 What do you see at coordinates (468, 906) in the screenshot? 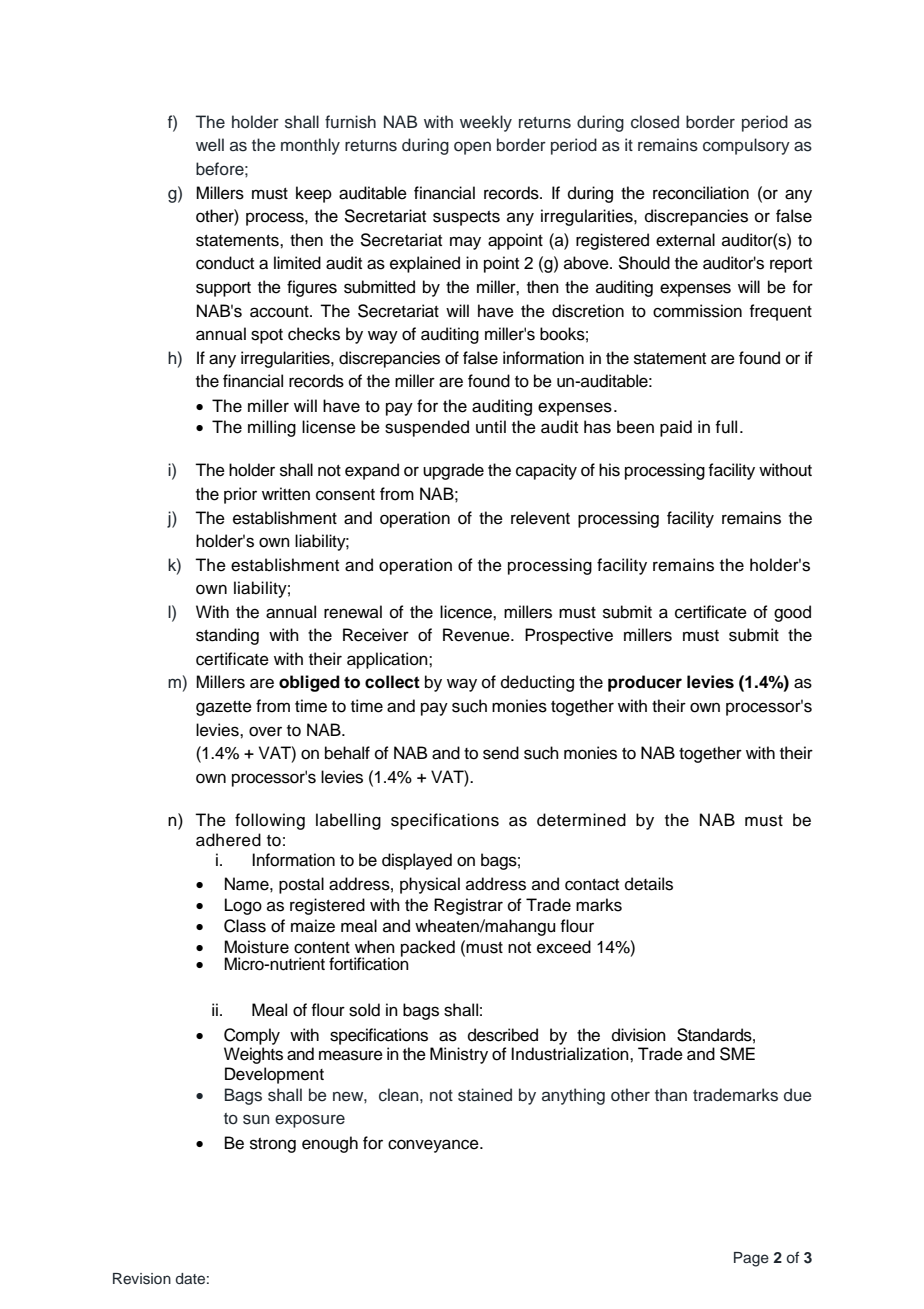
I see `Registrar` at bounding box center [468, 906].
